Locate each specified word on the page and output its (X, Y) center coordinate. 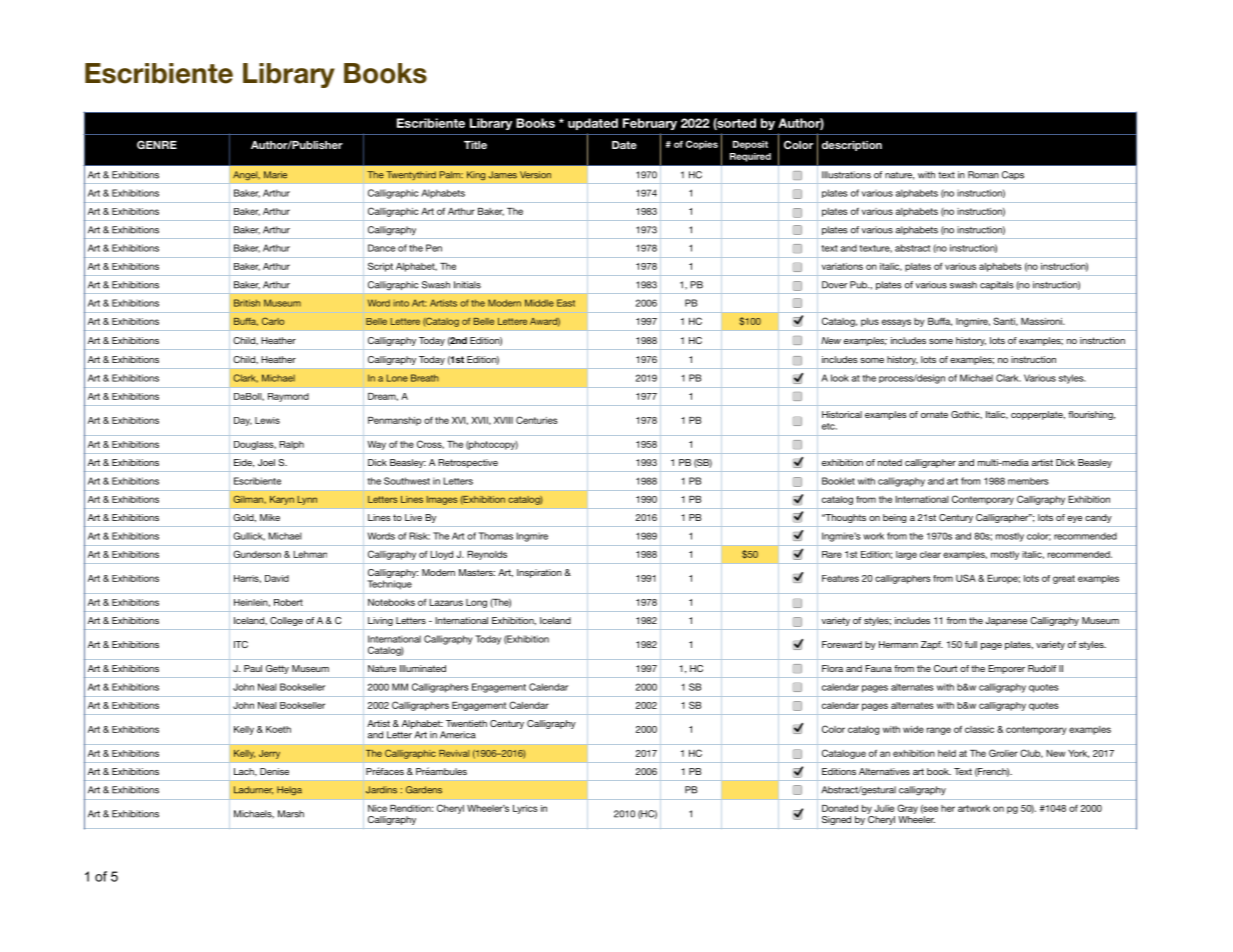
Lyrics (525, 809)
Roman (983, 175)
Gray (907, 809)
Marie (275, 175)
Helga (289, 790)
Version (535, 175)
